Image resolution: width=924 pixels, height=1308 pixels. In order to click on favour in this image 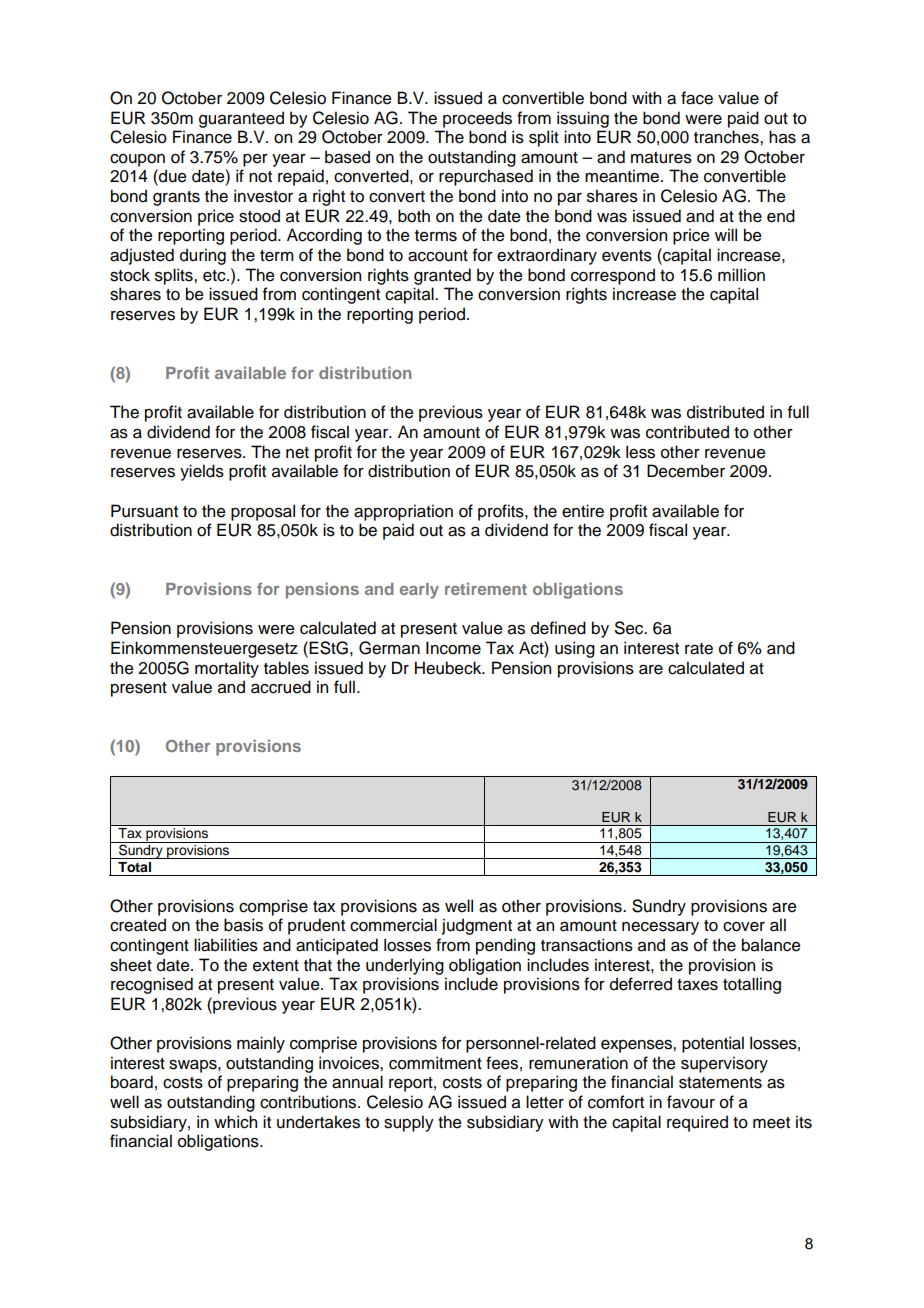, I will do `click(691, 1102)`.
